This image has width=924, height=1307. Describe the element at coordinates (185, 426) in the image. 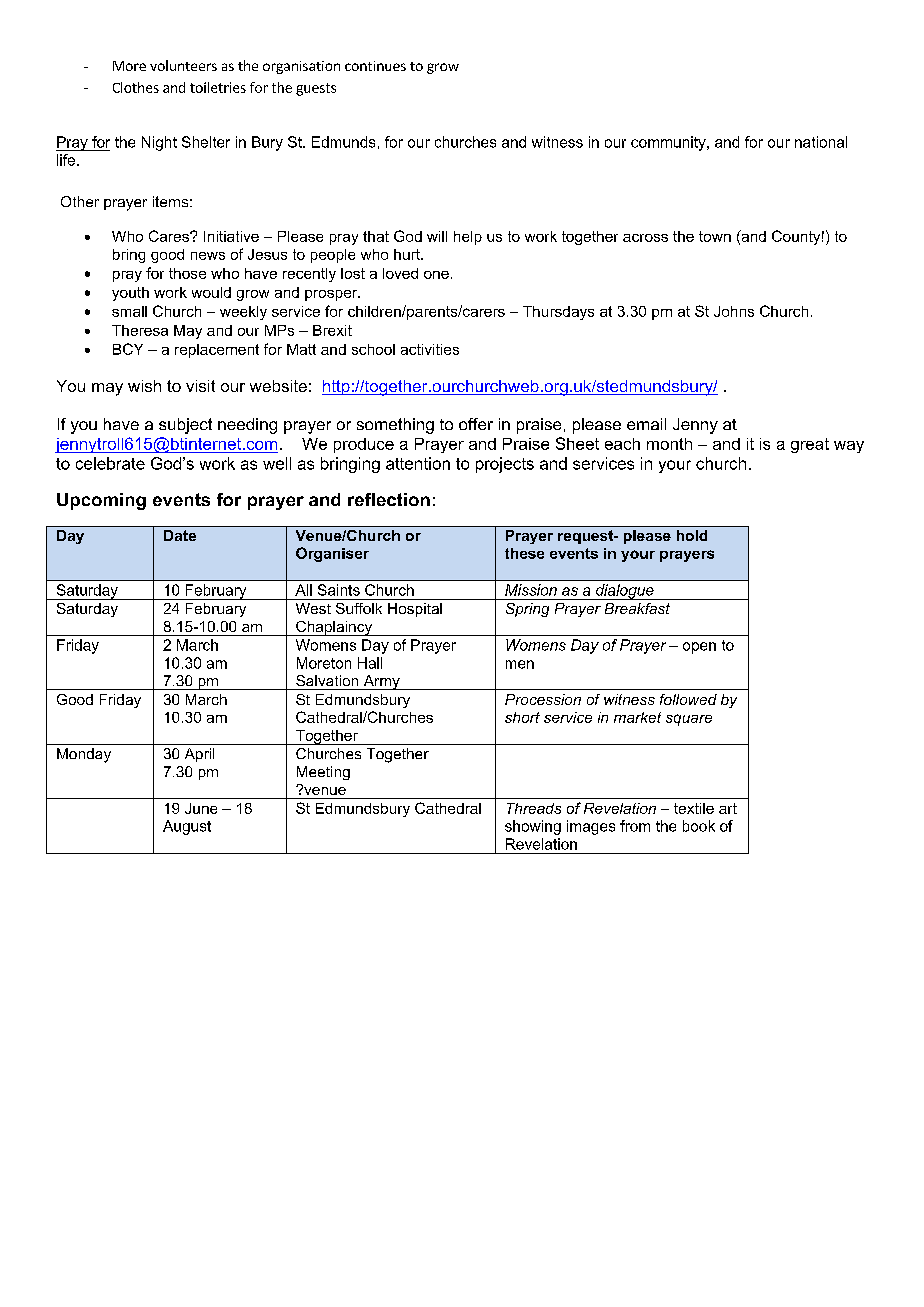

I see `subject` at that location.
